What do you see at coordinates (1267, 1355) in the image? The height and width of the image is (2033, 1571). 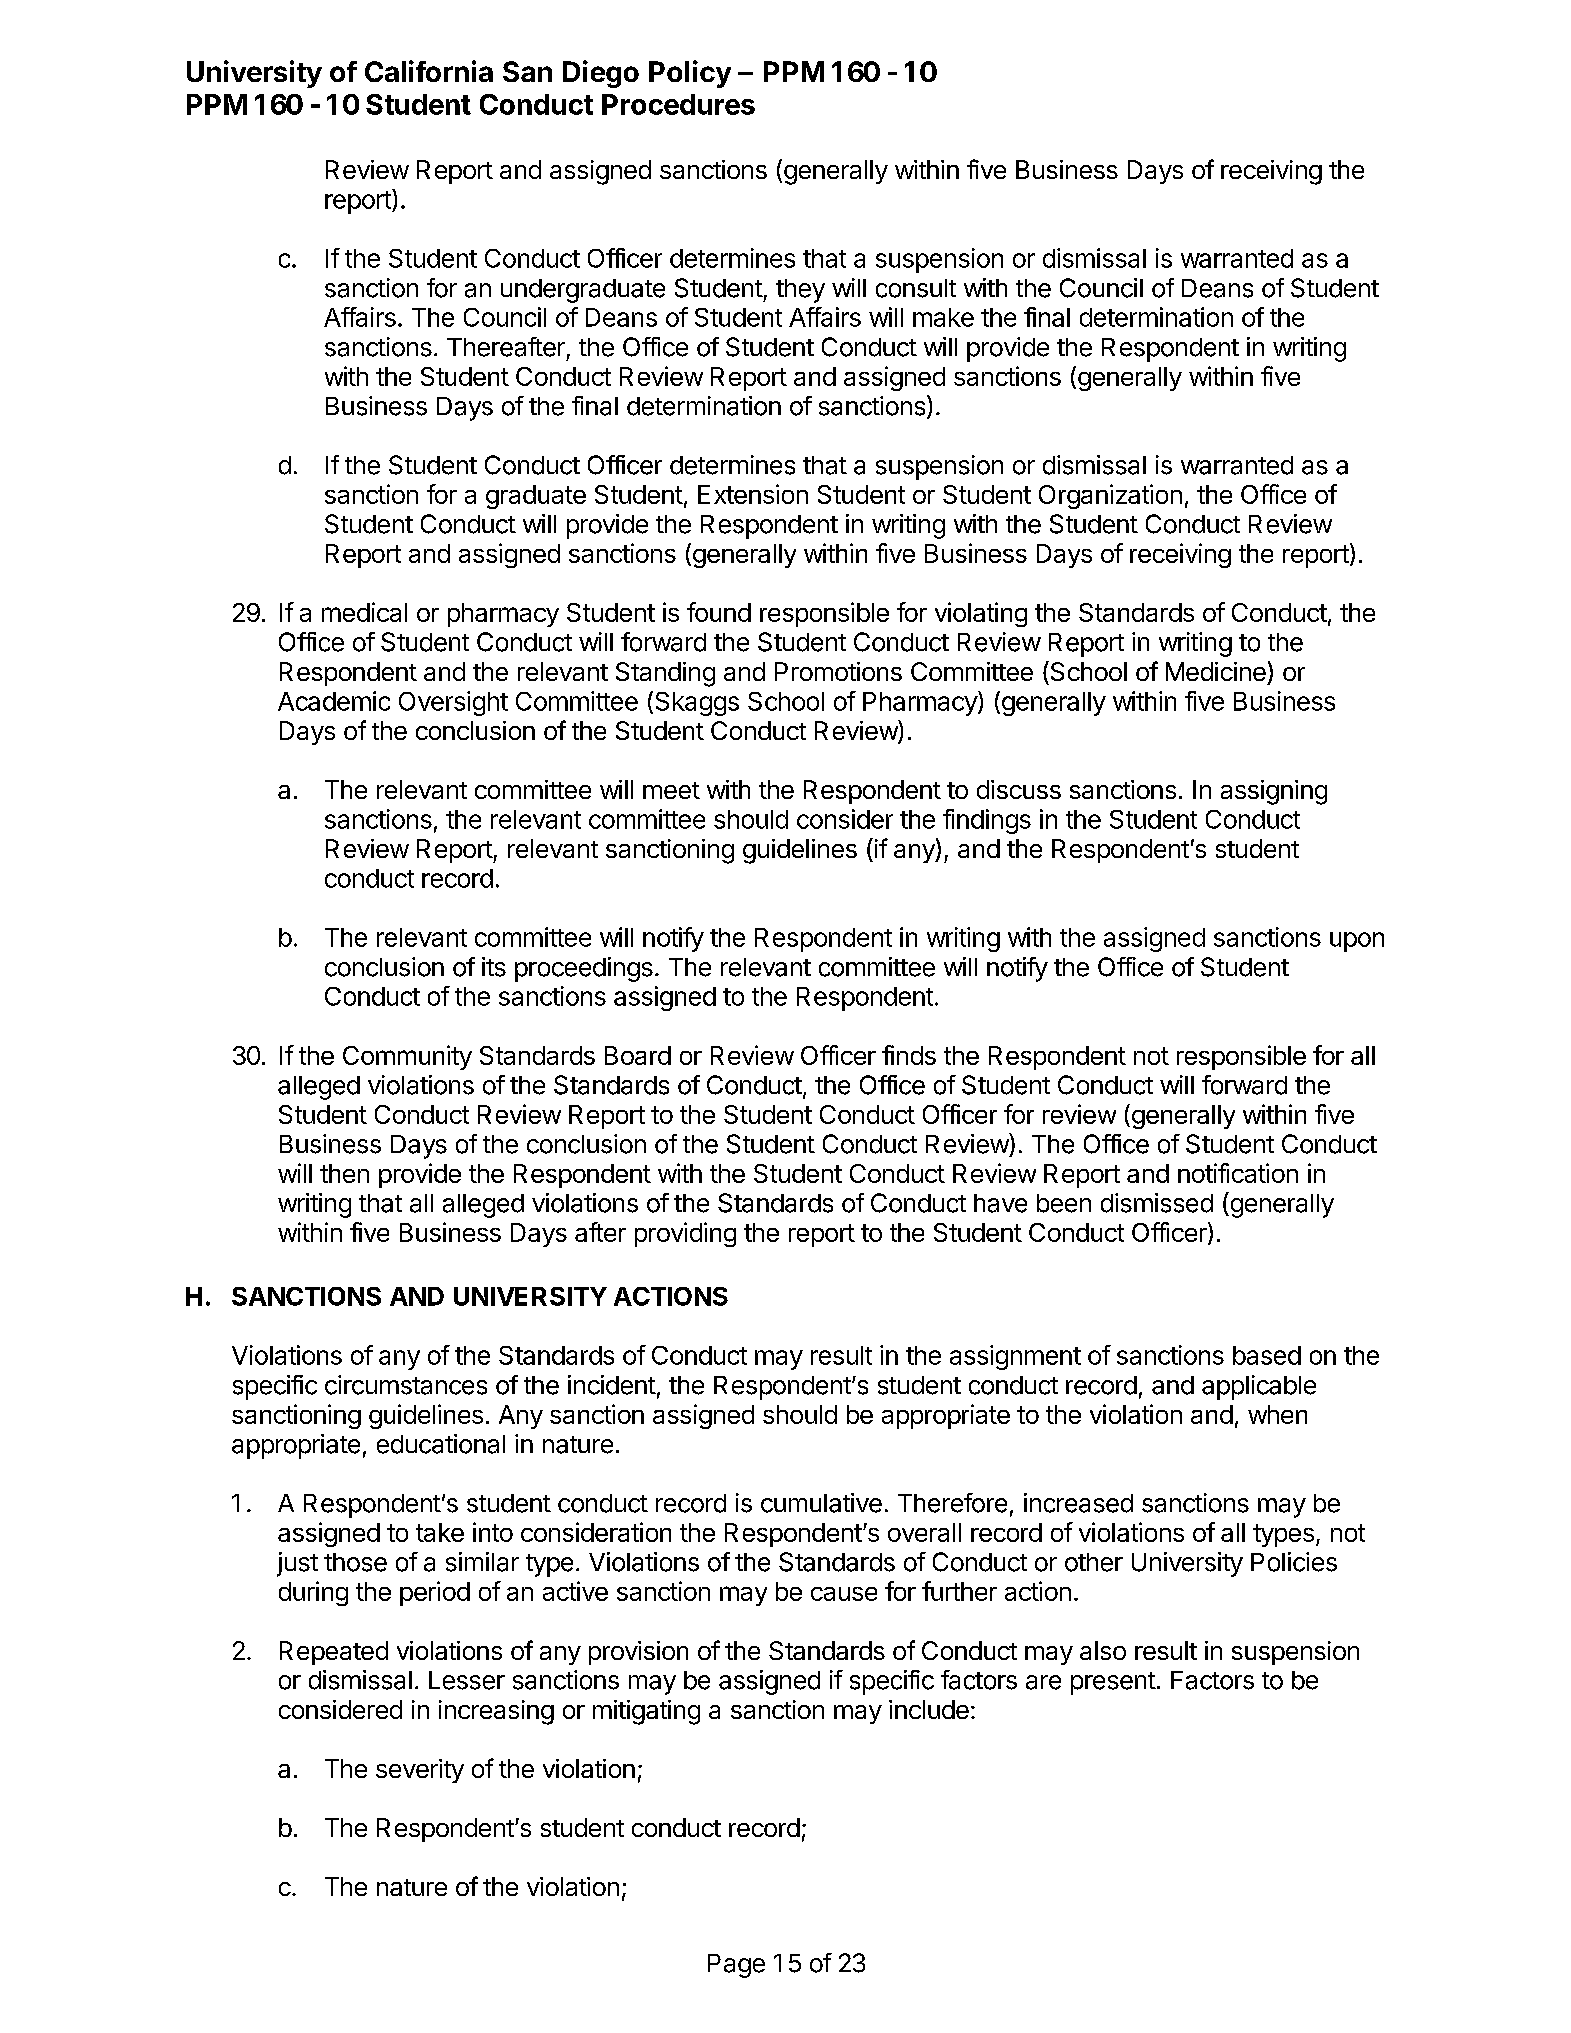 I see `based` at bounding box center [1267, 1355].
